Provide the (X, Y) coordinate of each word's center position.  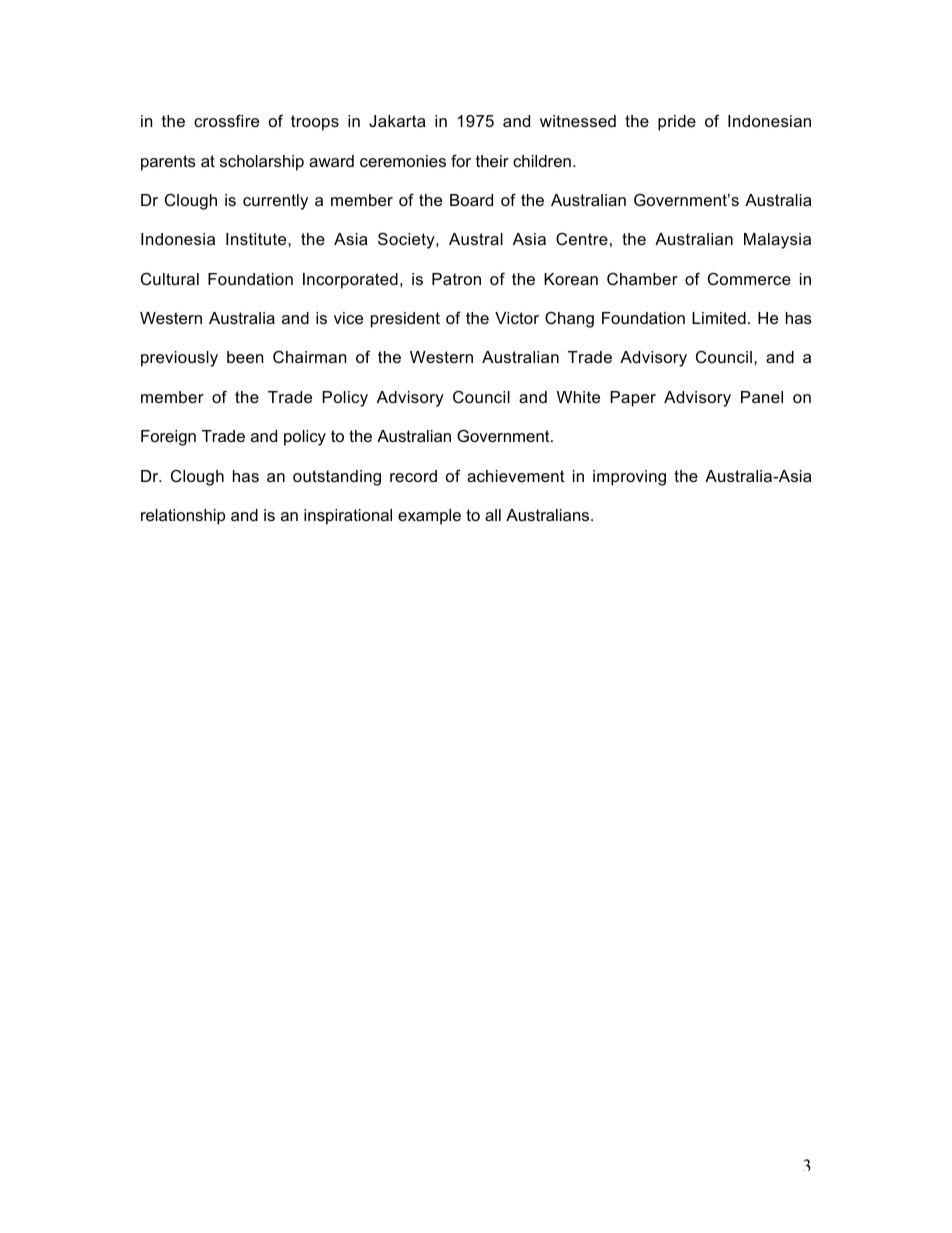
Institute (257, 239)
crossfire (226, 120)
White (578, 397)
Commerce (749, 278)
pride (677, 123)
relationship (183, 517)
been (245, 357)
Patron (456, 279)
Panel (762, 397)
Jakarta (397, 121)
